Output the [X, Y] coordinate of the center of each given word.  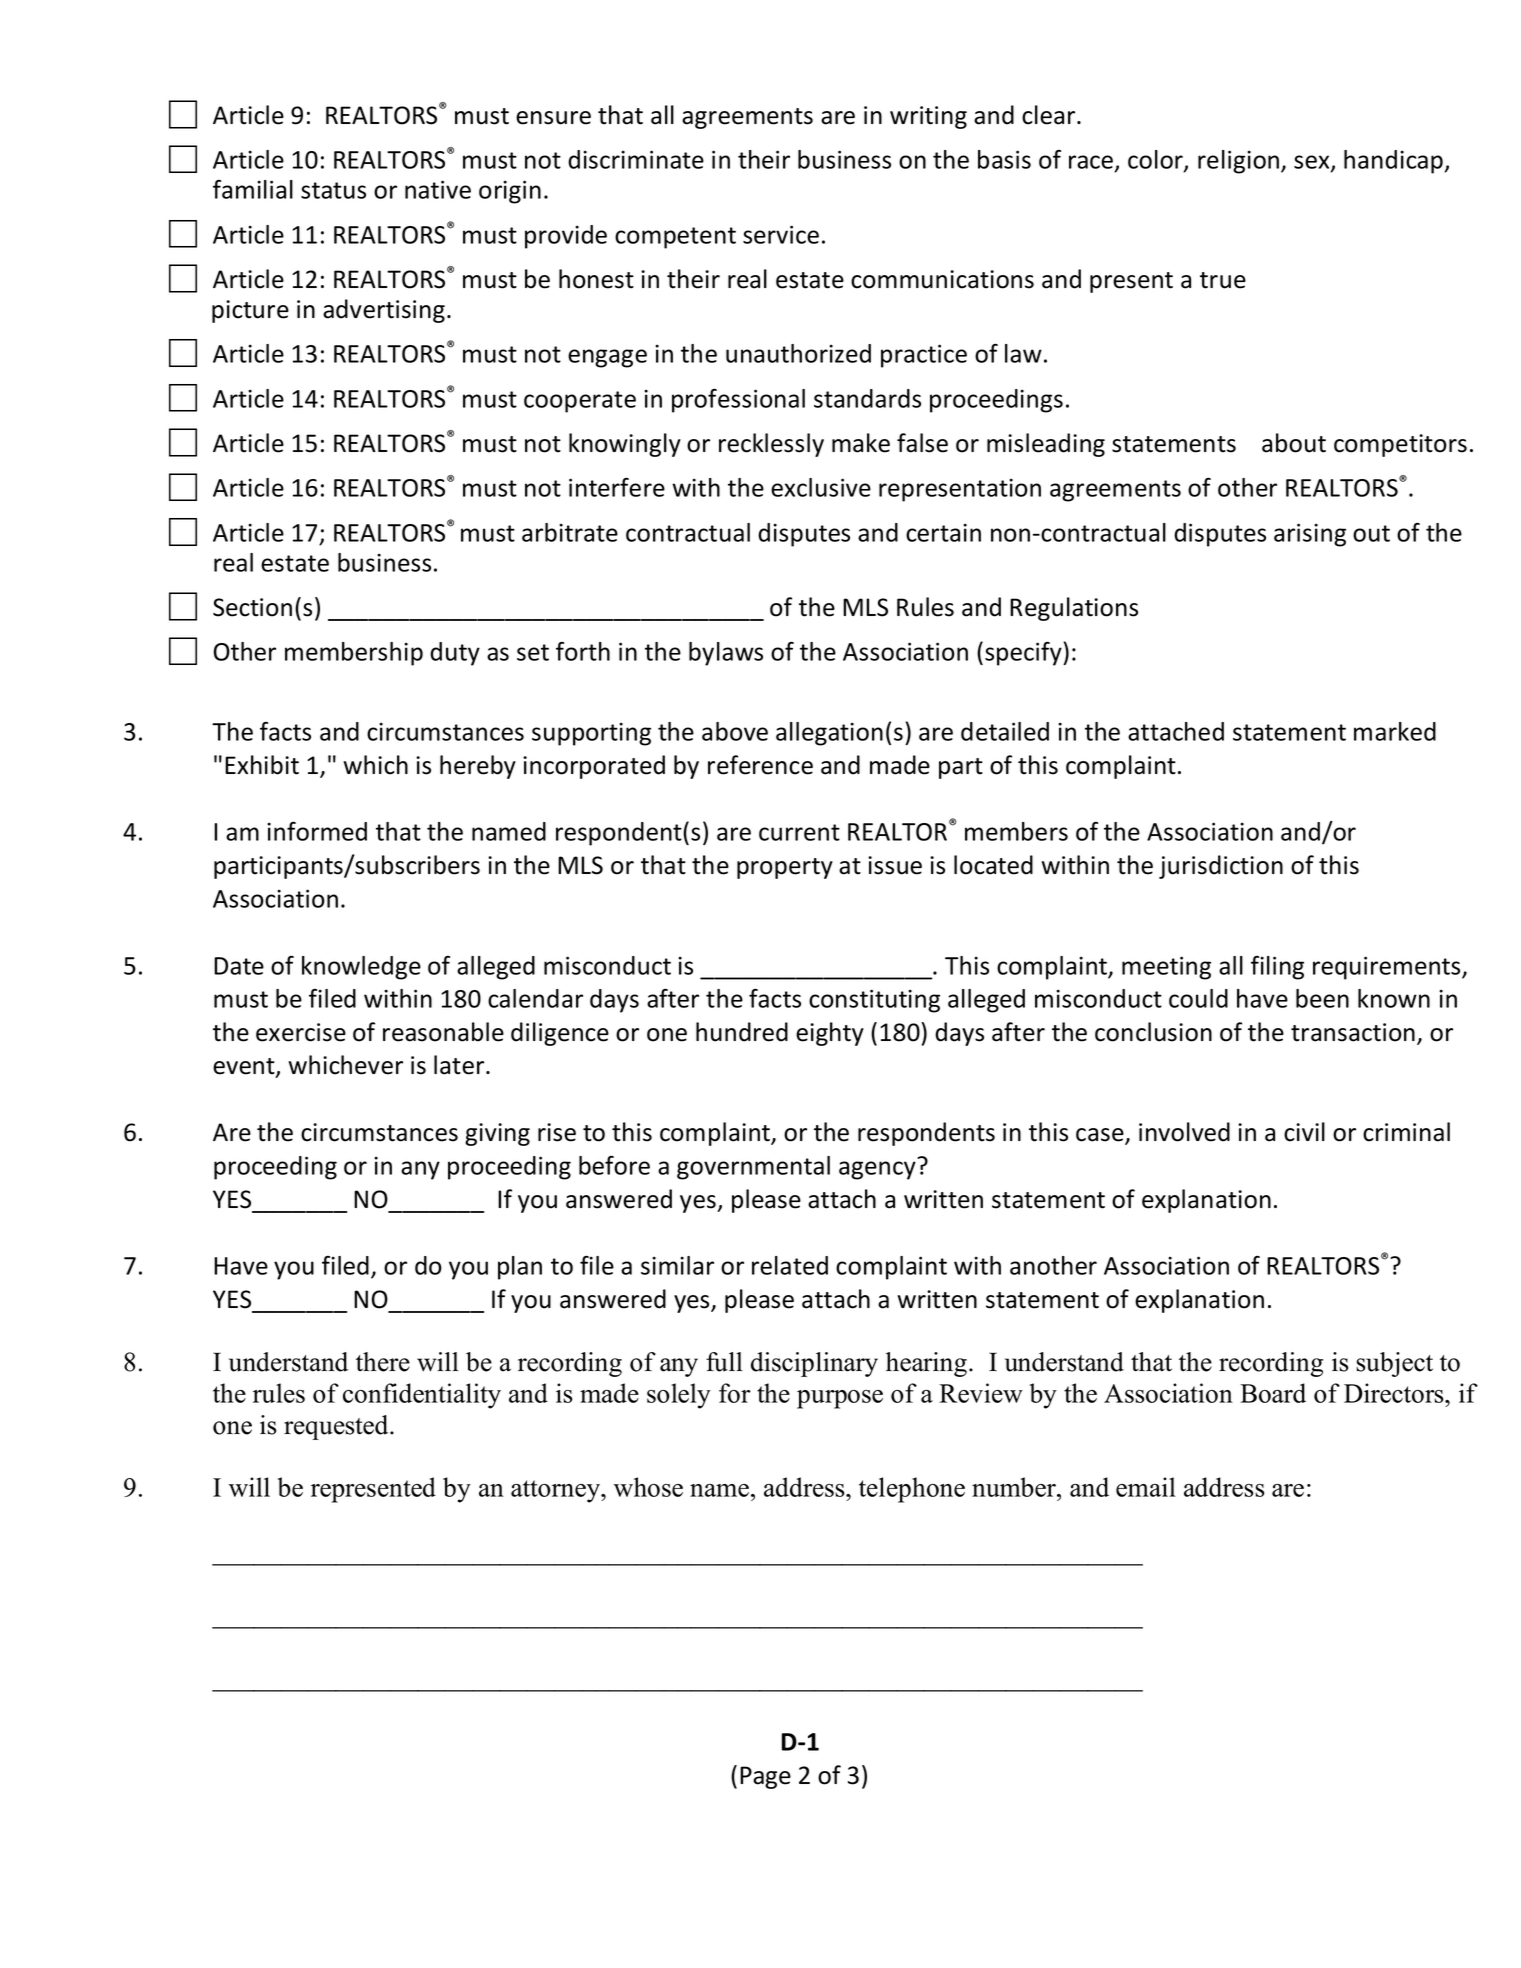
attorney [556, 1491]
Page [765, 1777]
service [781, 234]
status [333, 190]
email [1146, 1487]
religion [1240, 162]
